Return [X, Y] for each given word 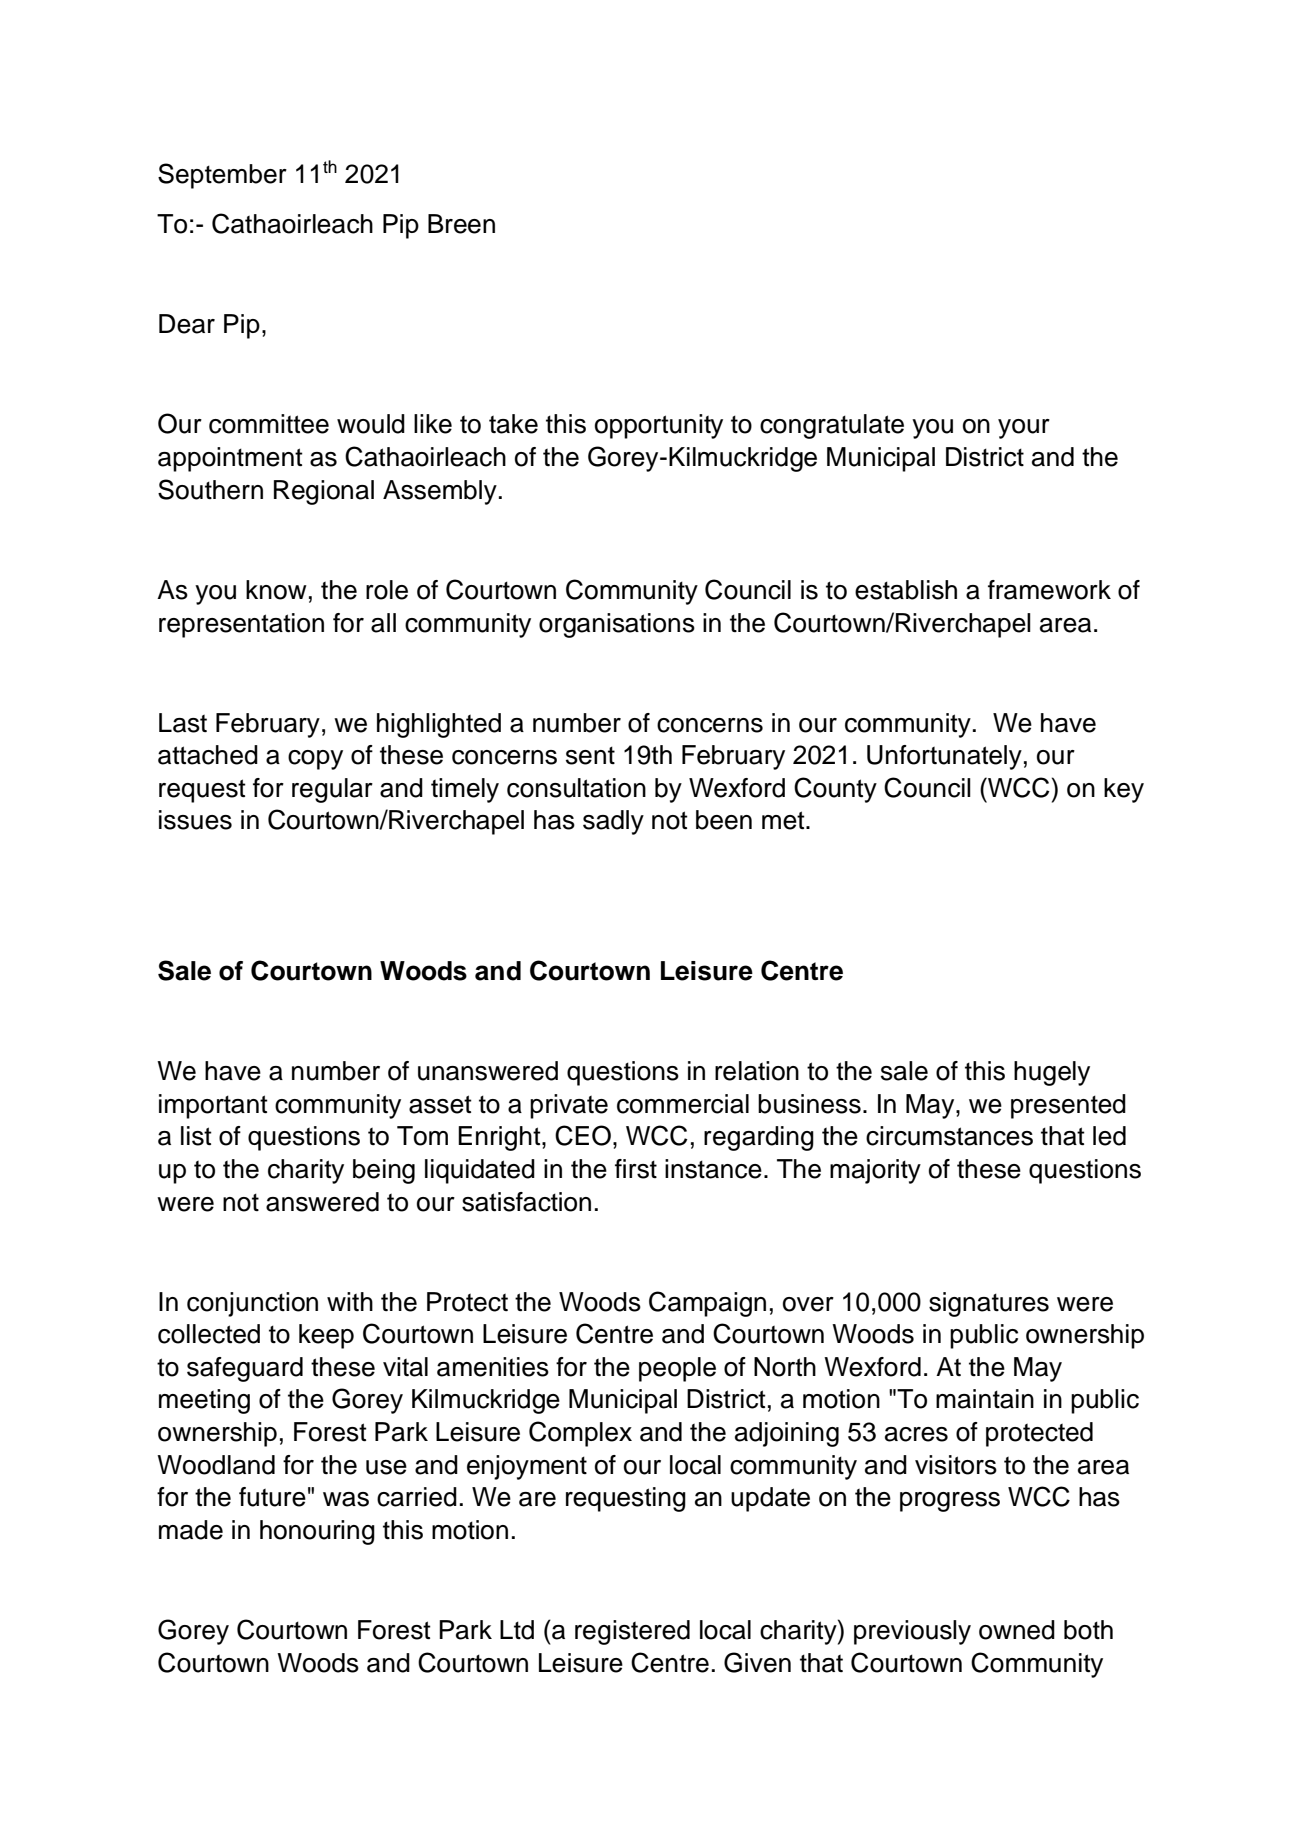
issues [195, 820]
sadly [613, 822]
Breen [461, 224]
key [1124, 790]
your [1024, 429]
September [222, 176]
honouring [317, 1532]
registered [632, 1632]
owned [1017, 1630]
